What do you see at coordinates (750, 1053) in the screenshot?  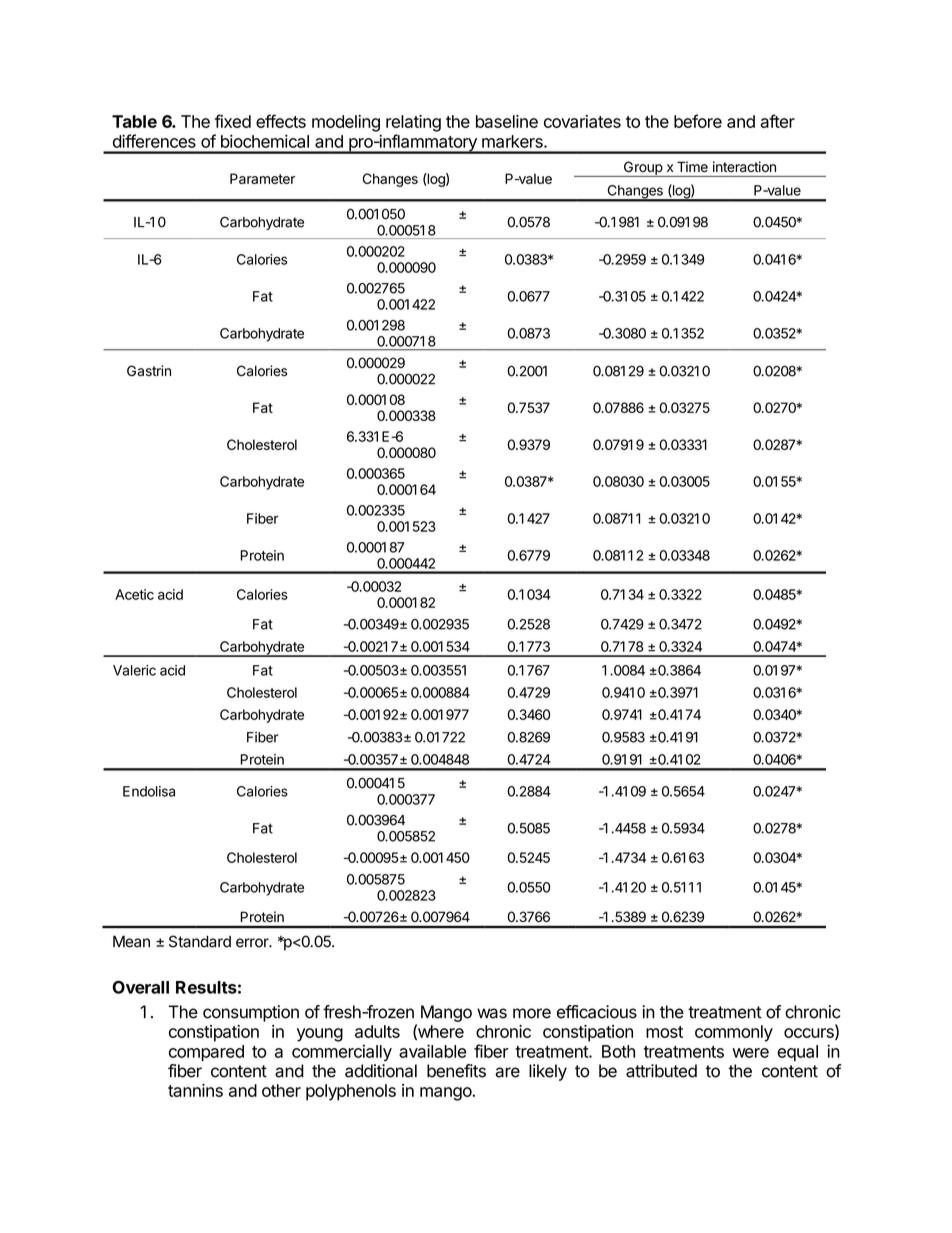 I see `were` at bounding box center [750, 1053].
